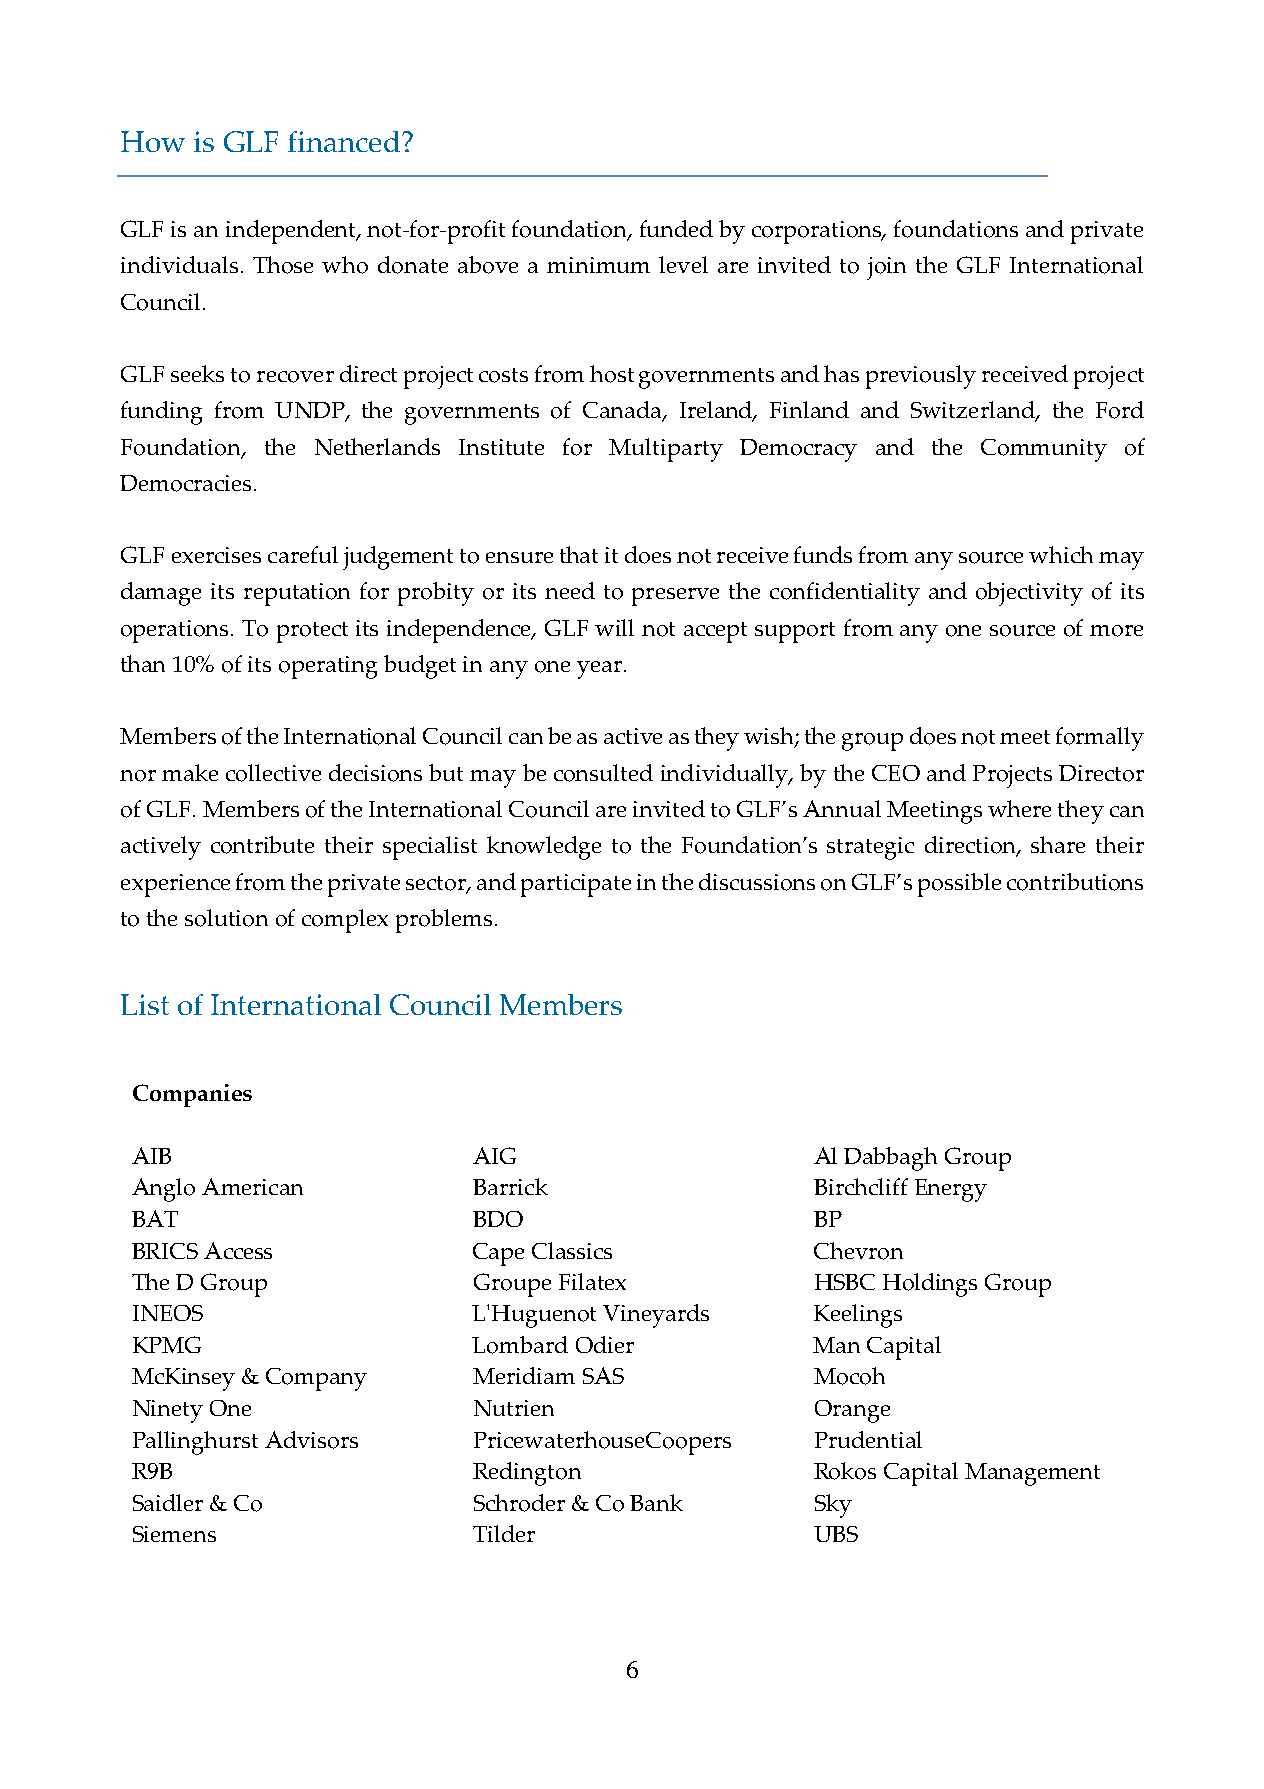 The height and width of the screenshot is (1789, 1264). What do you see at coordinates (579, 554) in the screenshot?
I see `that` at bounding box center [579, 554].
